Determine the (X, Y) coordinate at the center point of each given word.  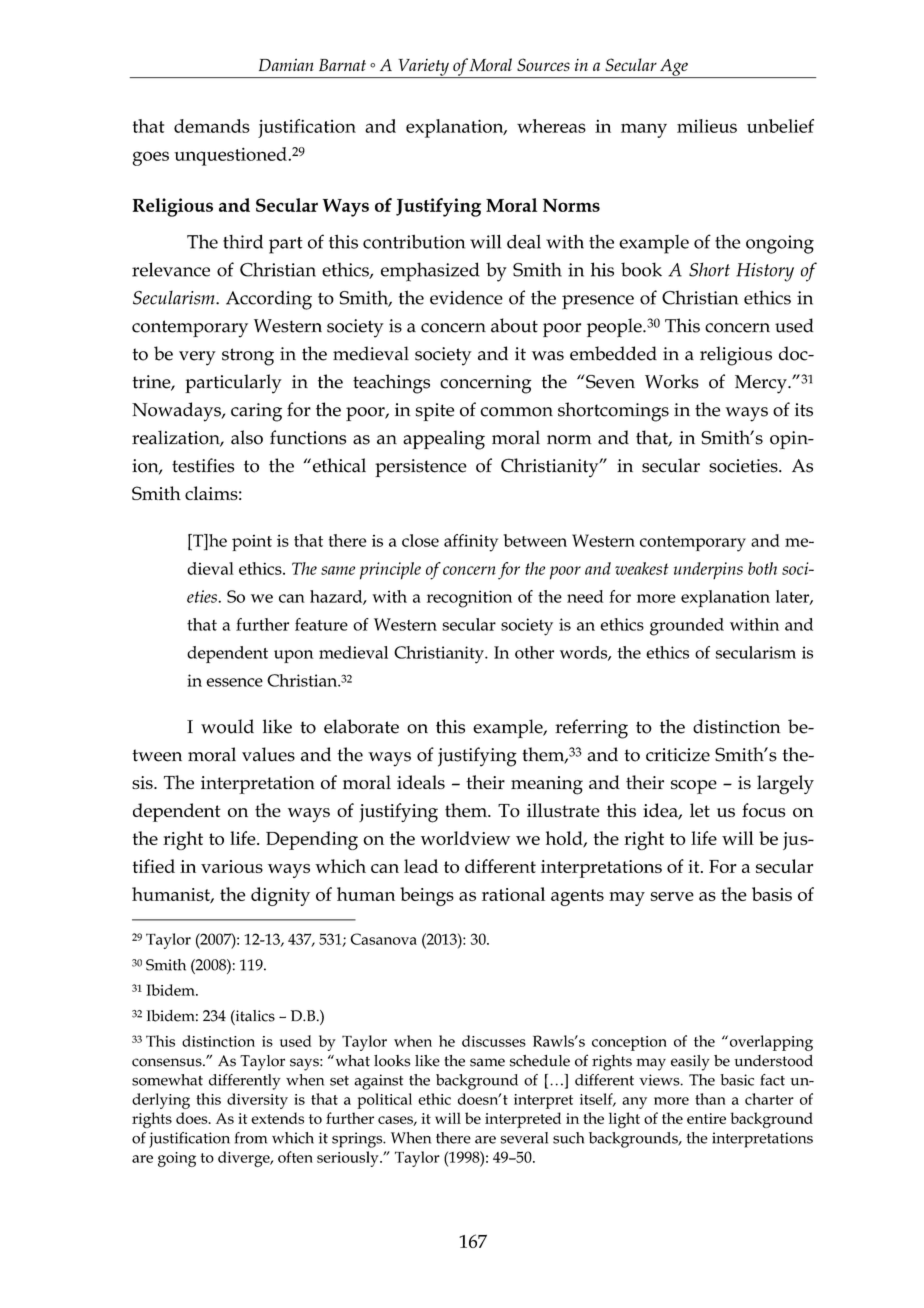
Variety (423, 68)
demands (212, 126)
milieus (707, 126)
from (251, 1138)
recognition (469, 599)
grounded (687, 627)
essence (234, 682)
